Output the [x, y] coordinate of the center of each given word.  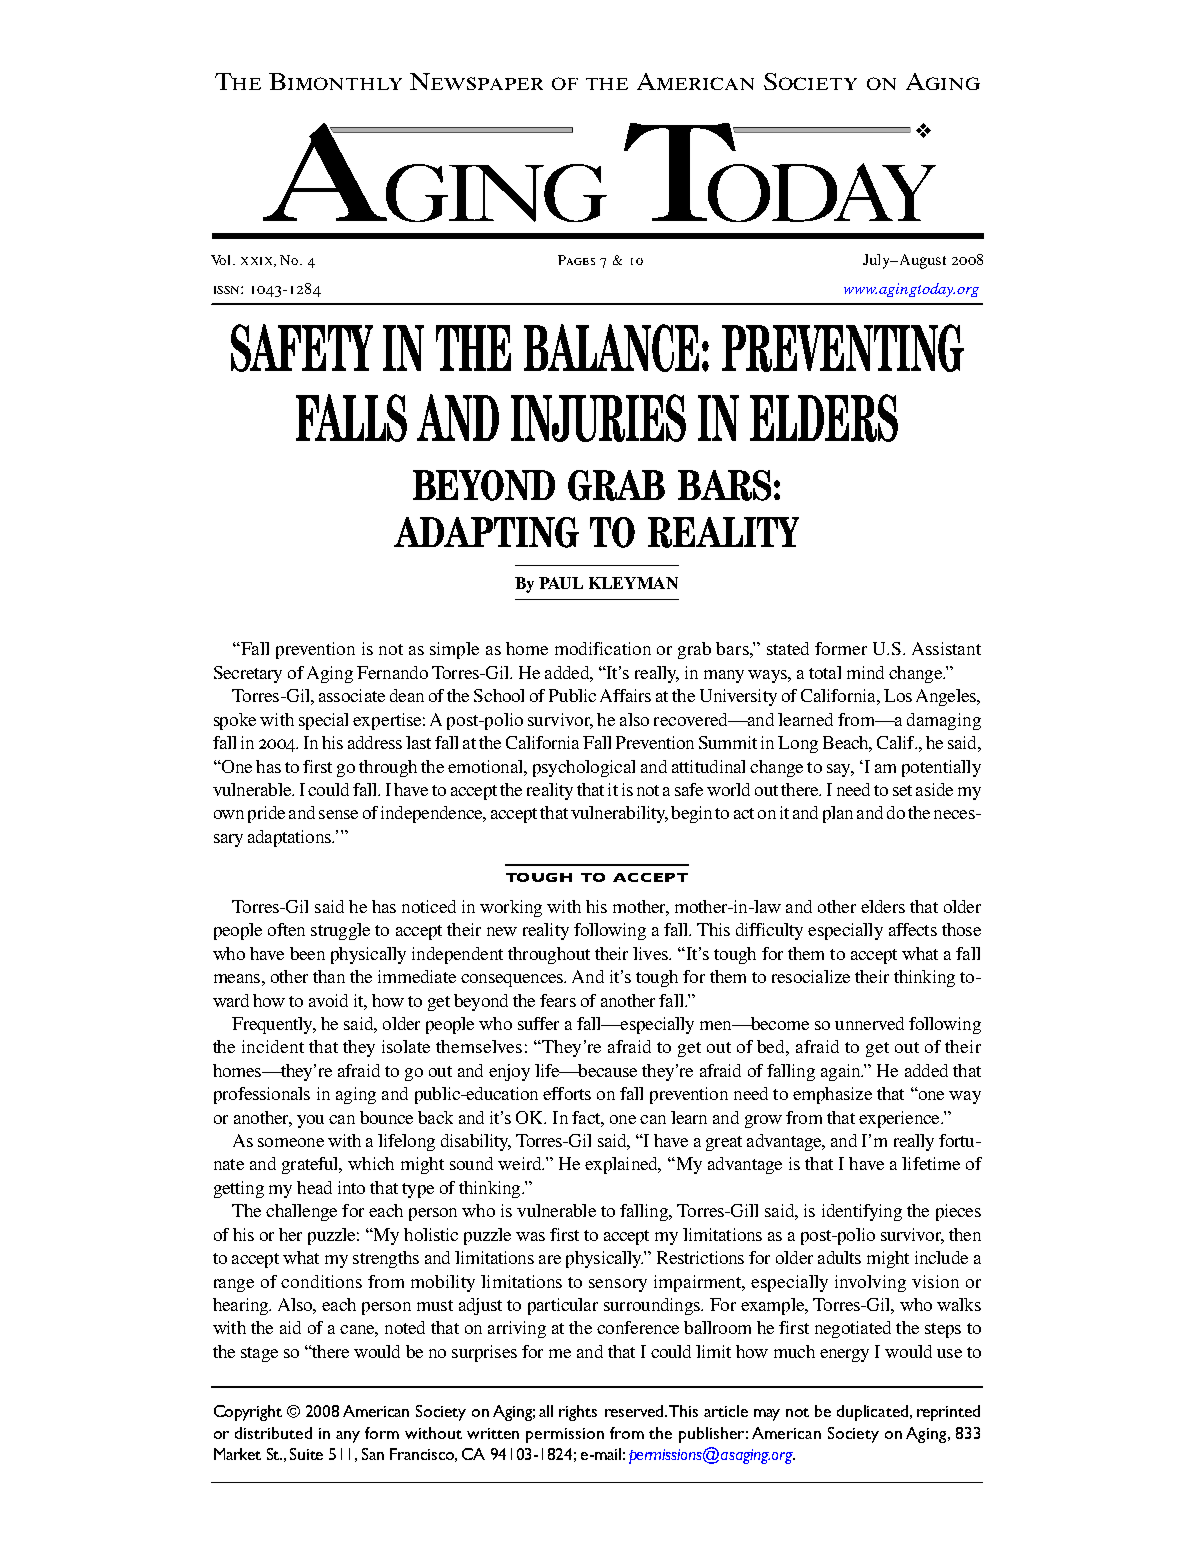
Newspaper [476, 81]
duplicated [872, 1413]
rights [578, 1413]
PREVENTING [843, 348]
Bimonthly [335, 81]
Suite [306, 1454]
